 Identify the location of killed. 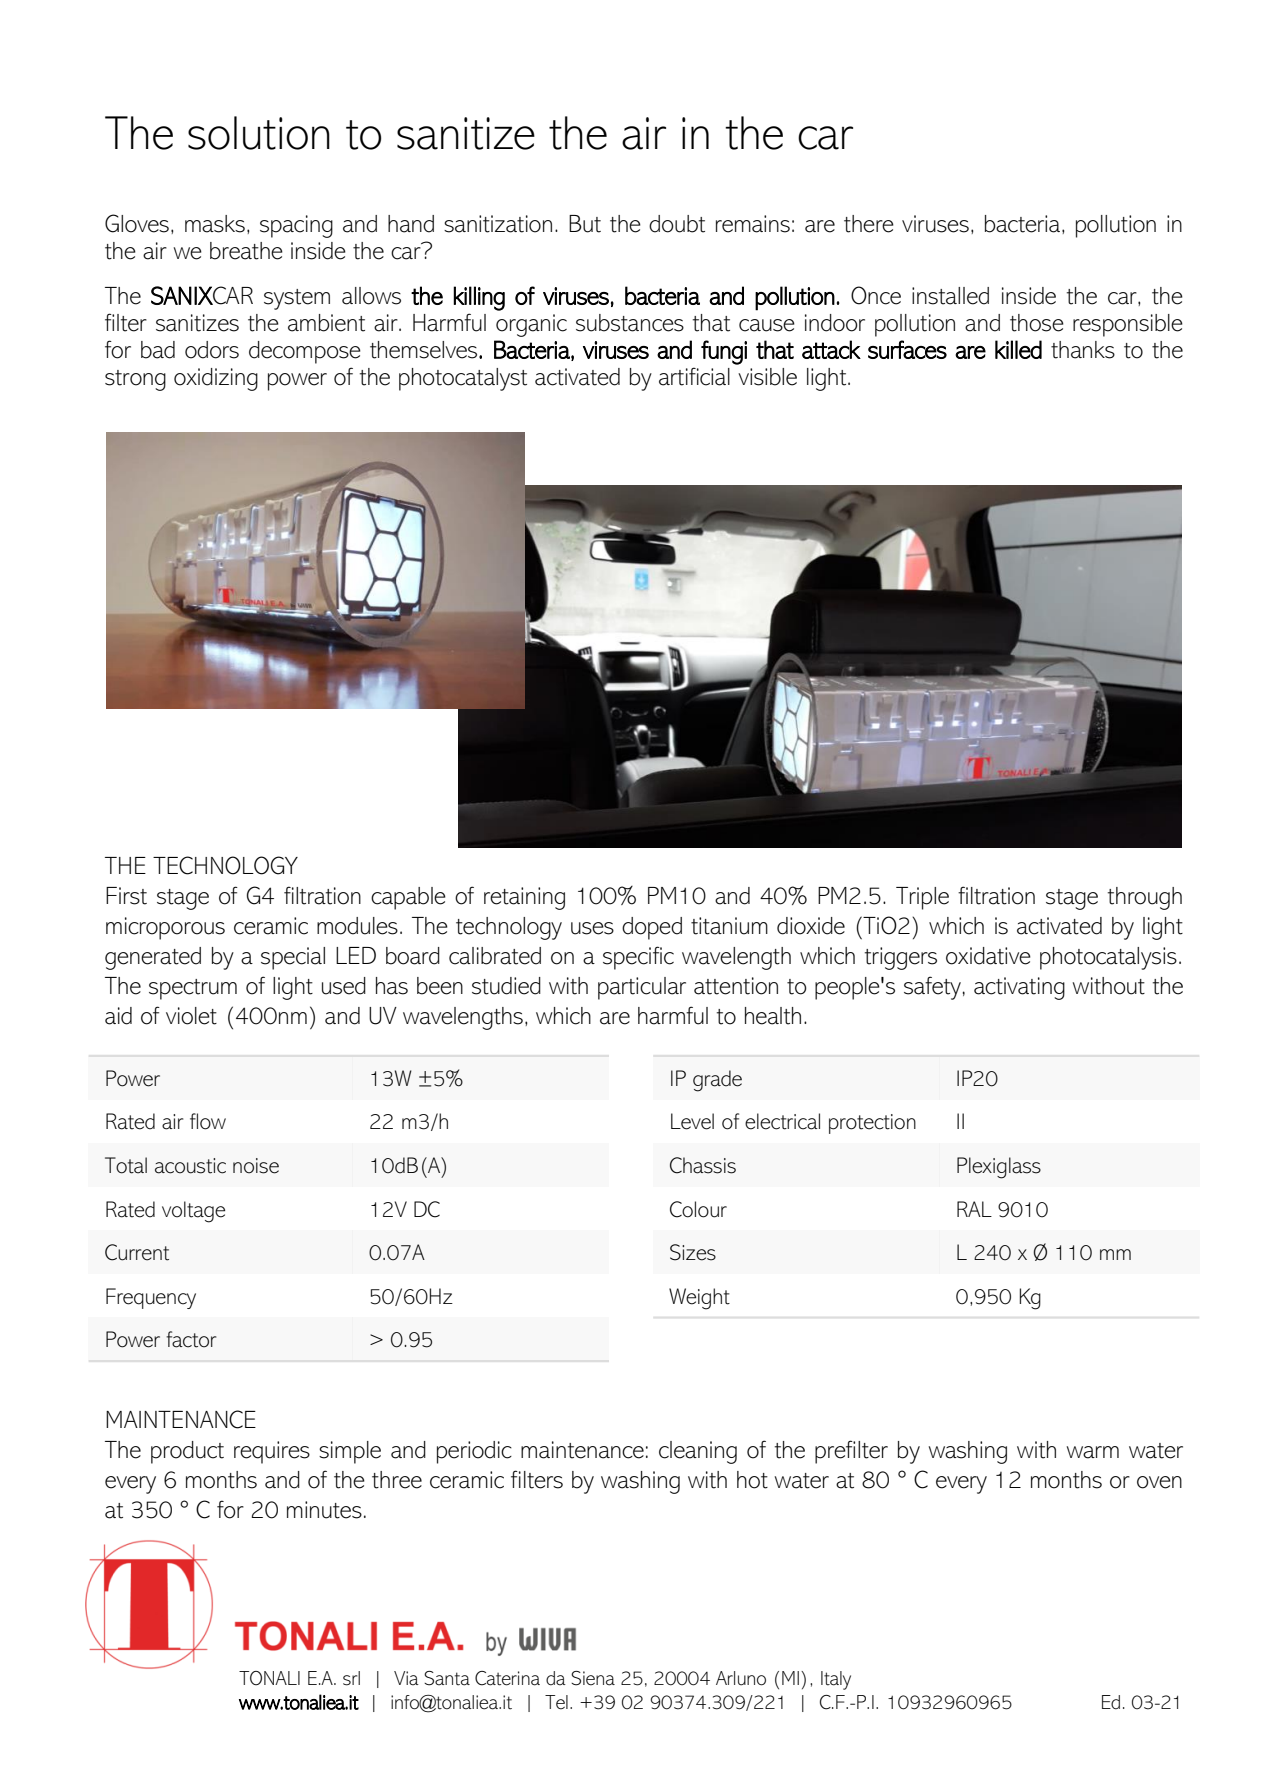
(1018, 349).
